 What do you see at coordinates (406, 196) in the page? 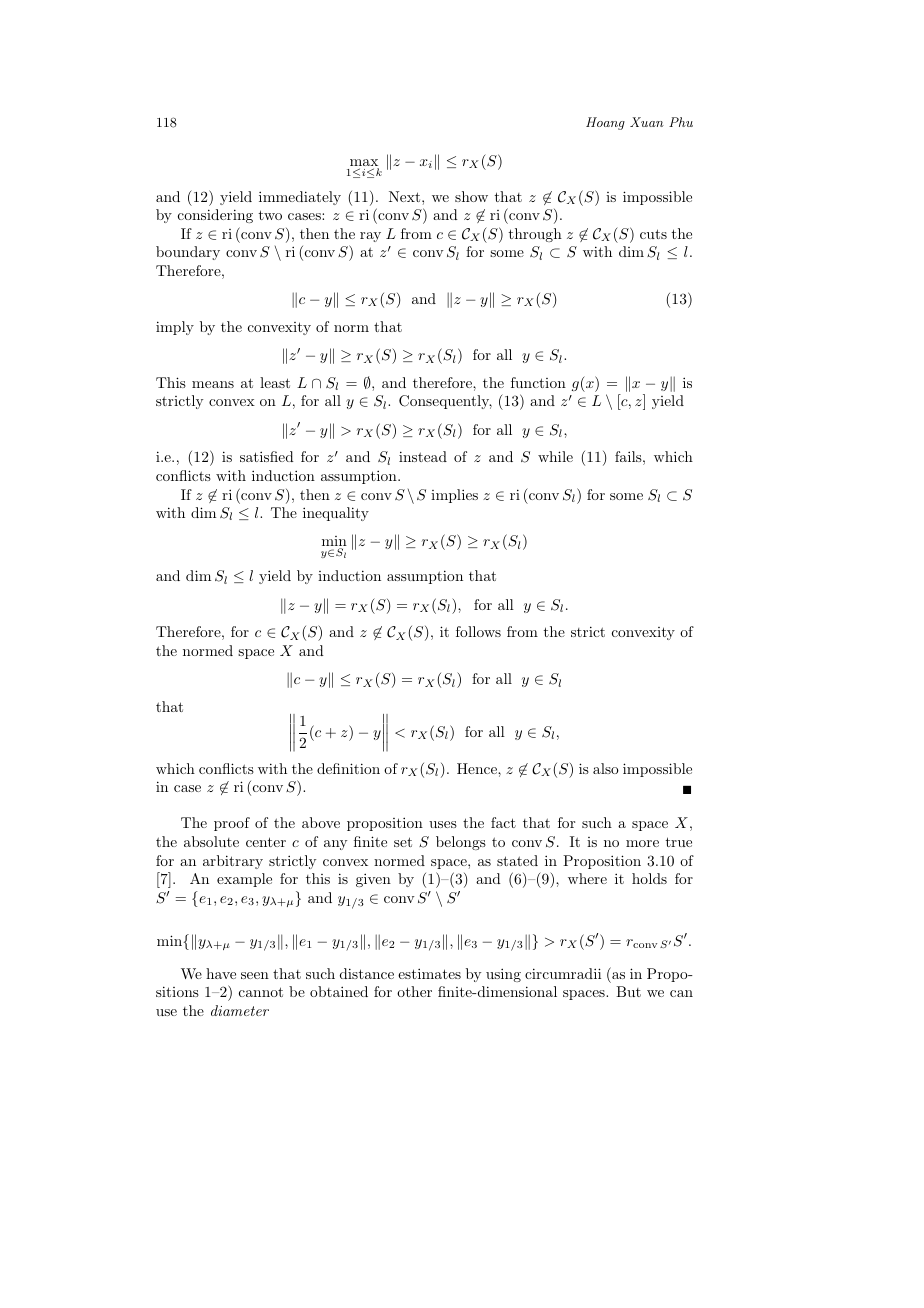
I see `Next` at bounding box center [406, 196].
